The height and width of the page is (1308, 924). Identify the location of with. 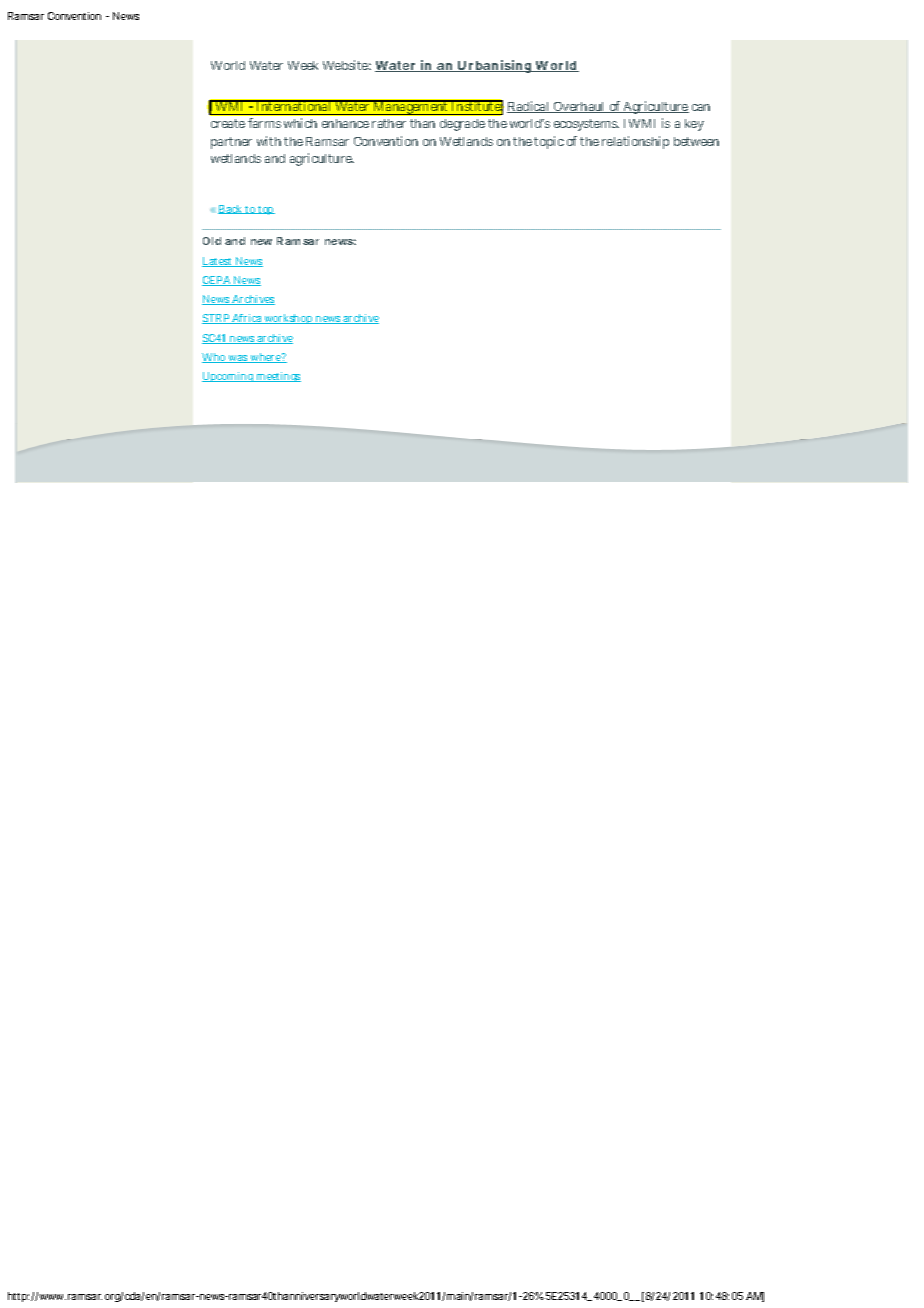
(269, 141).
